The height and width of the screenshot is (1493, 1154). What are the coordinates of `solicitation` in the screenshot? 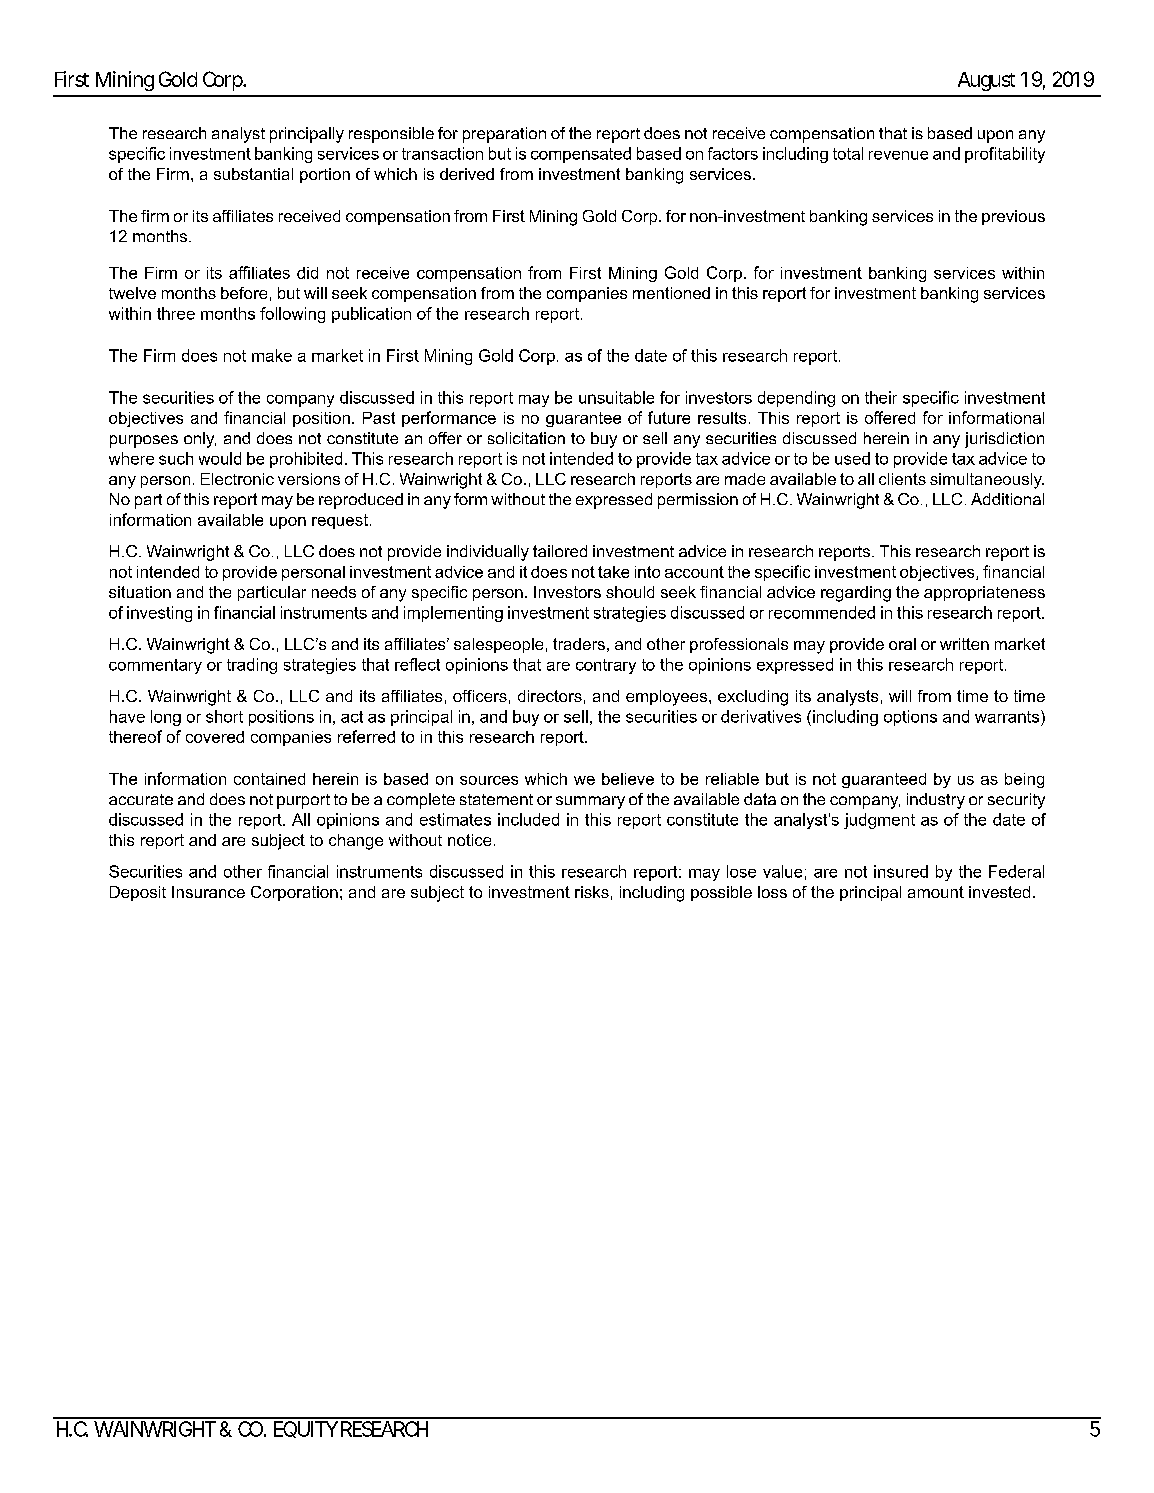 It's located at (526, 438).
